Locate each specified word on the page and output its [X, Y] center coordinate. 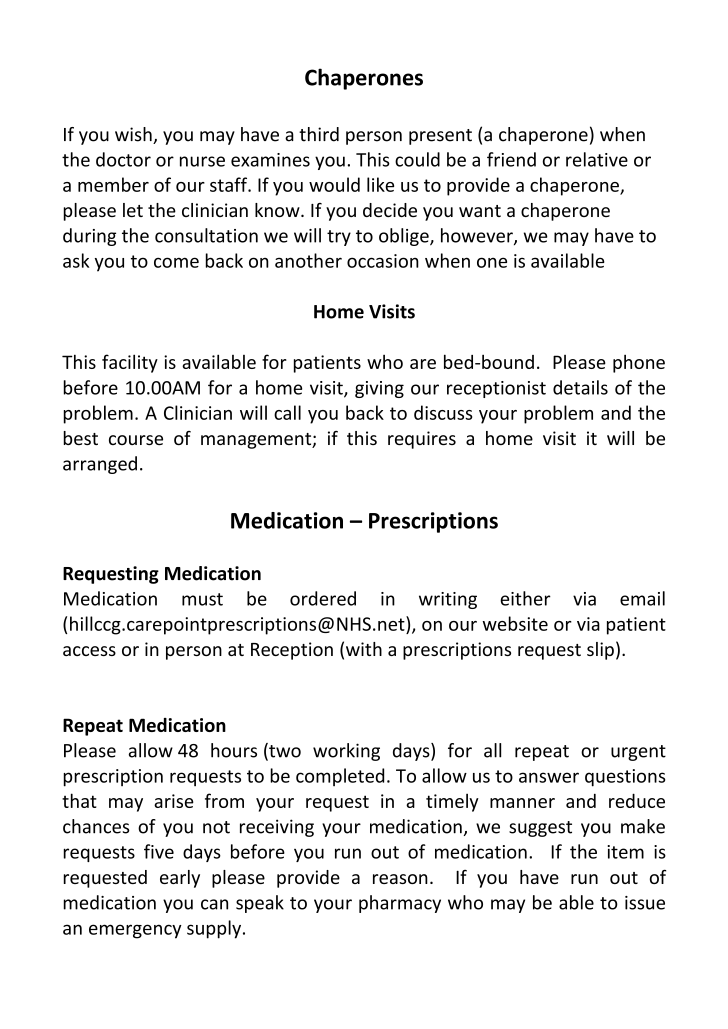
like [380, 184]
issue [645, 903]
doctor [123, 159]
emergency [135, 931]
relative [597, 159]
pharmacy [400, 904]
